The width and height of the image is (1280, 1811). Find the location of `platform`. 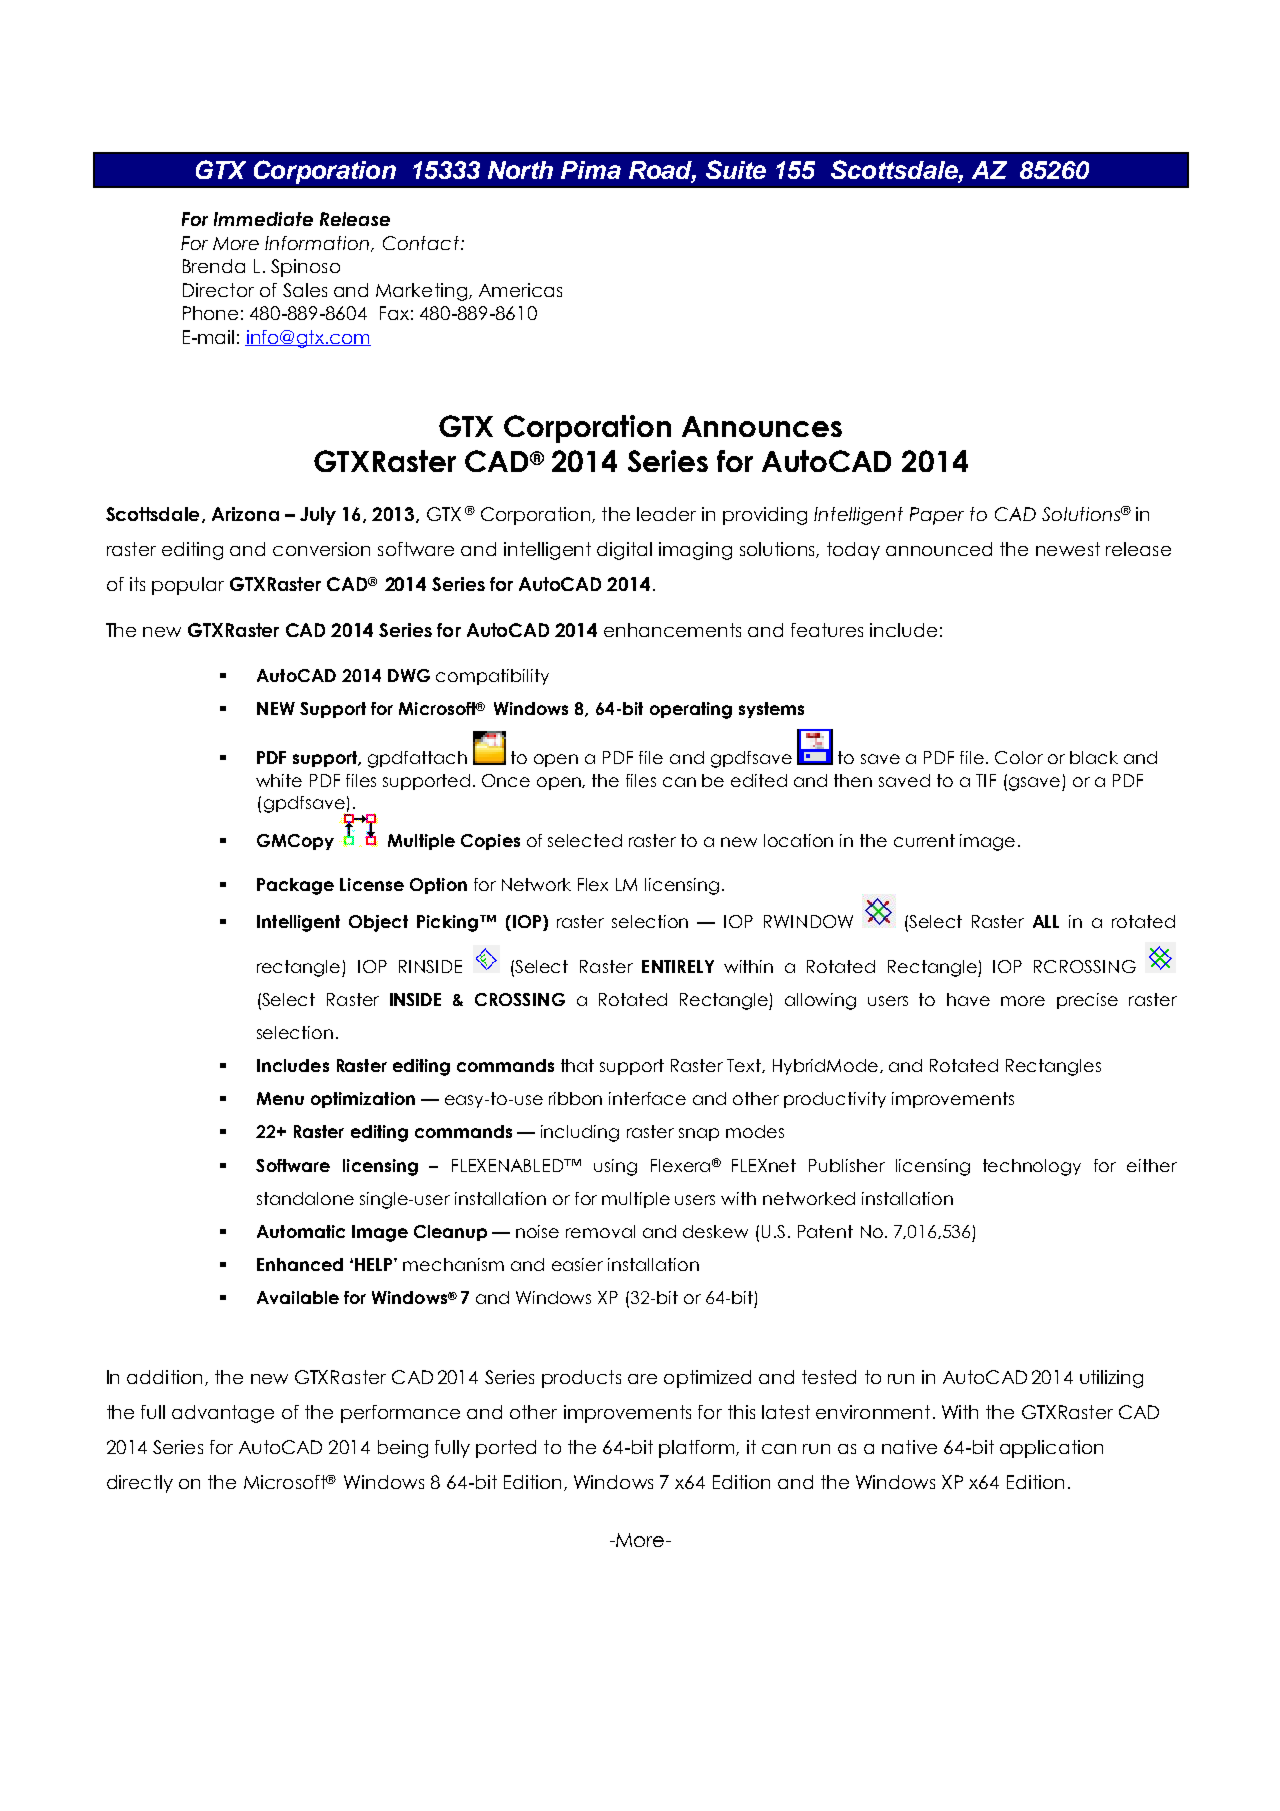

platform is located at coordinates (698, 1449).
